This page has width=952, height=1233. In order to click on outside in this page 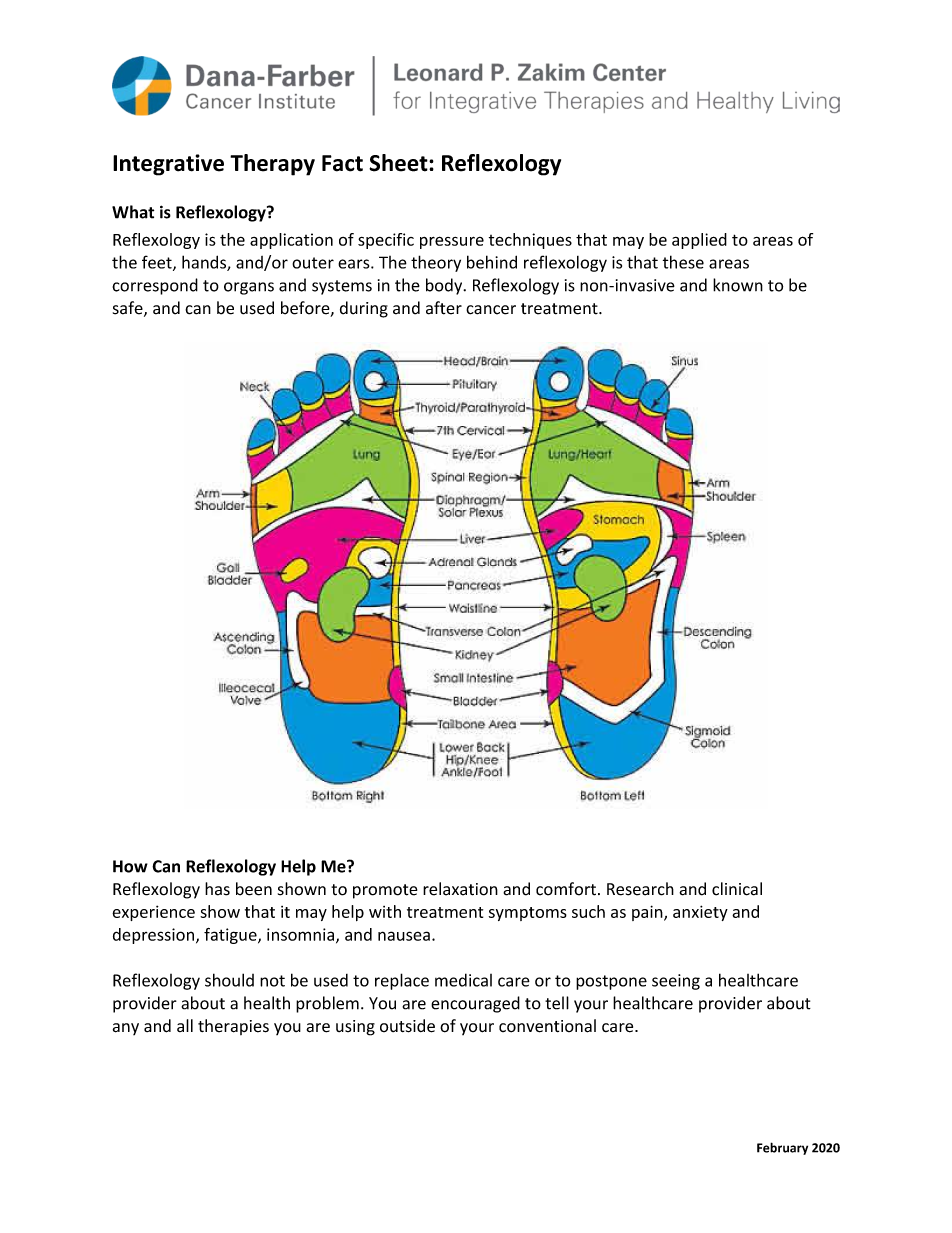, I will do `click(407, 1026)`.
